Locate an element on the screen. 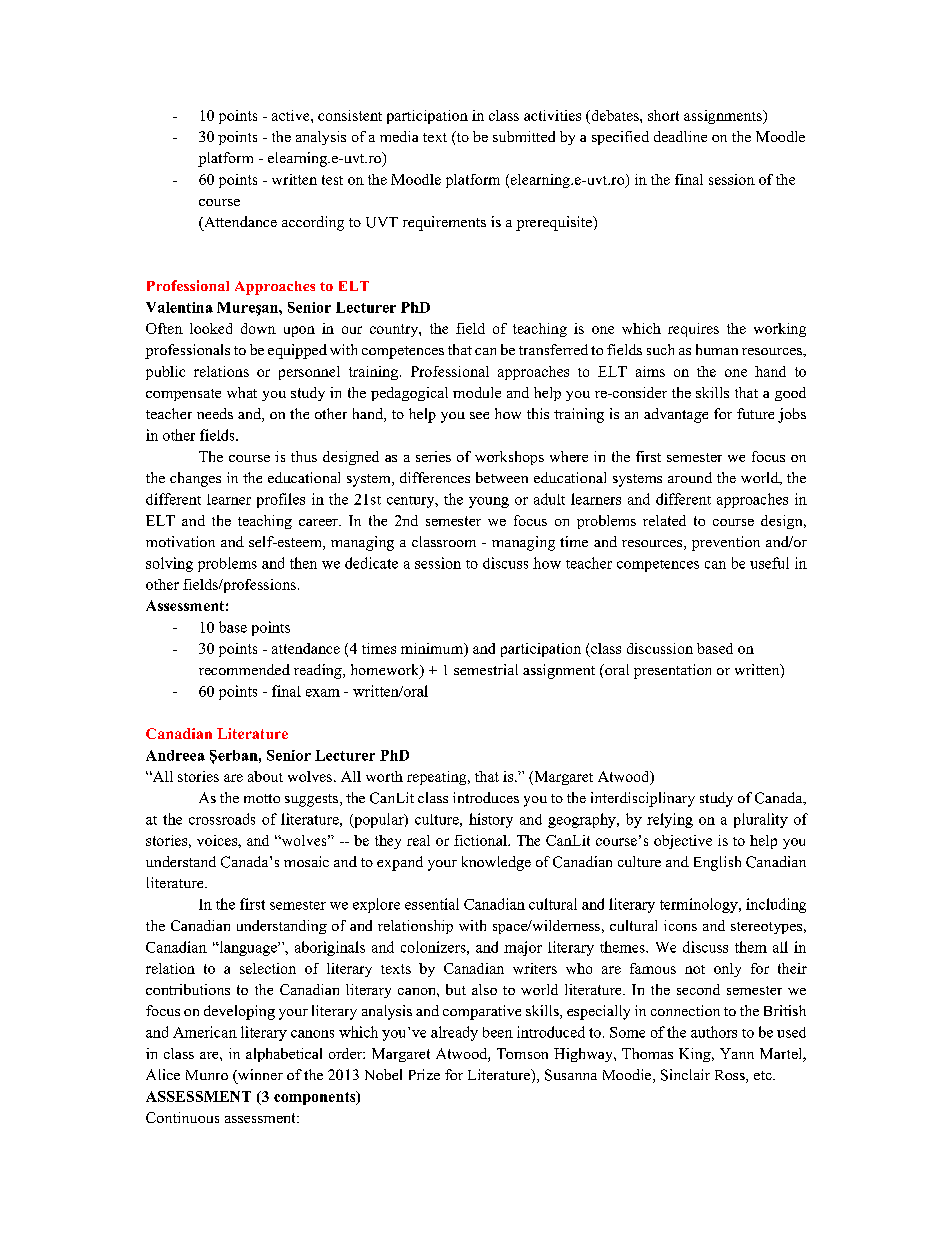 This screenshot has width=952, height=1233. deadline is located at coordinates (680, 136).
